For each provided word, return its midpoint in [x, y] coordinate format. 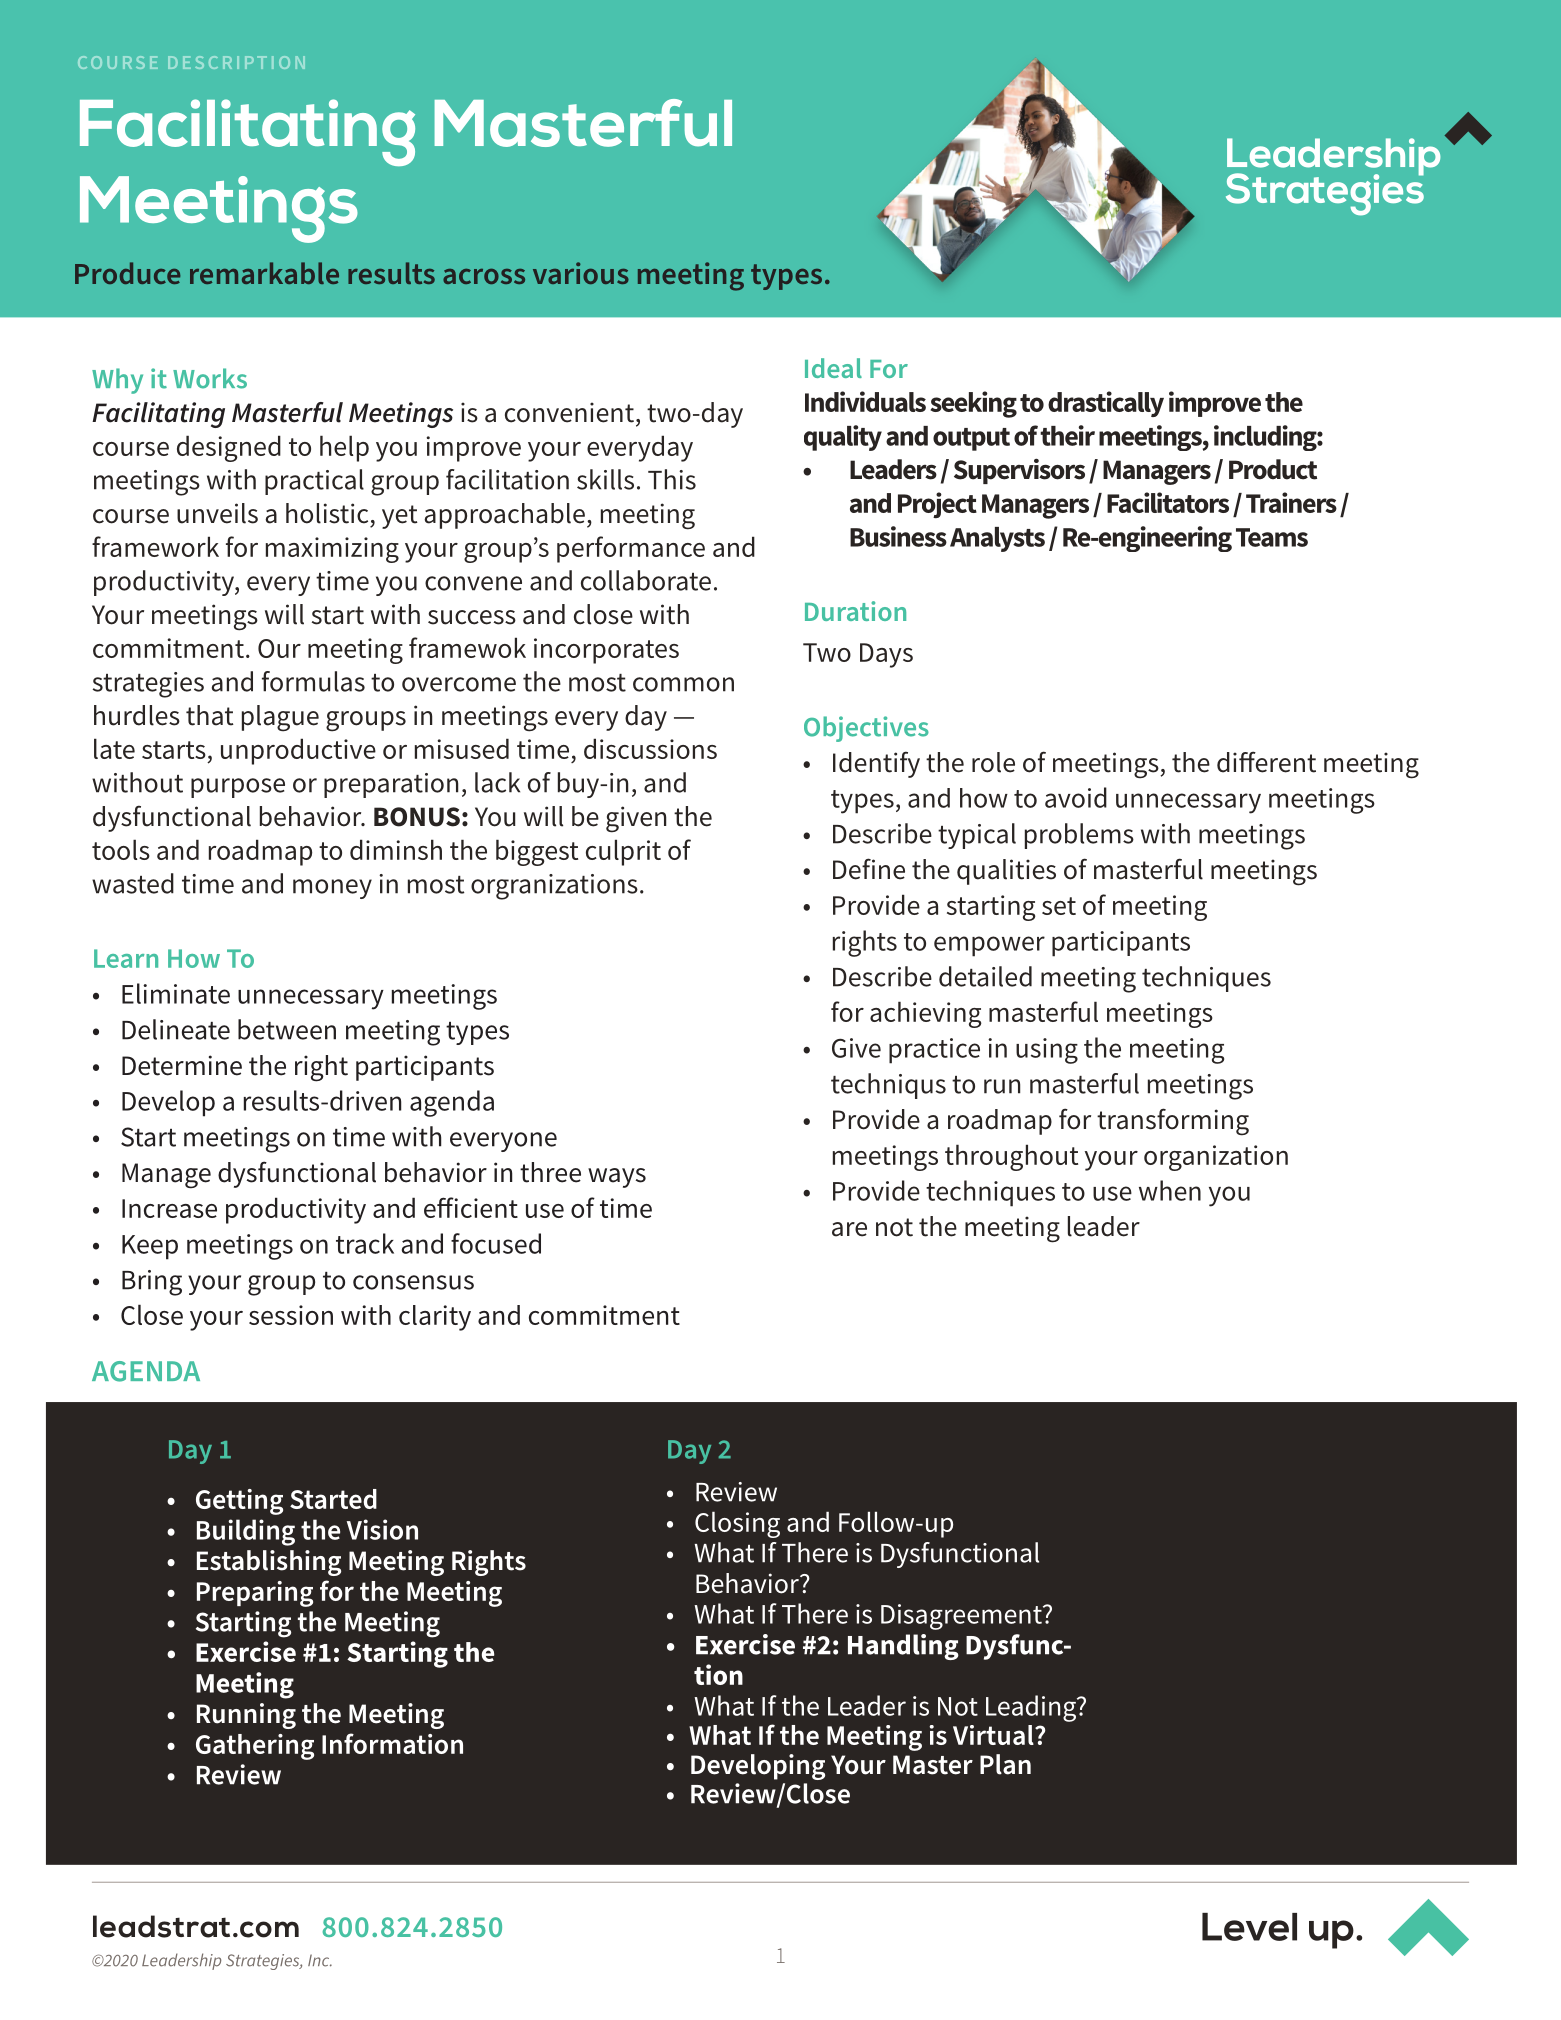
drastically [1106, 404]
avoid [1076, 797]
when [1170, 1190]
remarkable [264, 273]
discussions [650, 748]
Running [246, 1716]
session [291, 1315]
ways [617, 1178]
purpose [238, 788]
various [581, 273]
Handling [903, 1647]
